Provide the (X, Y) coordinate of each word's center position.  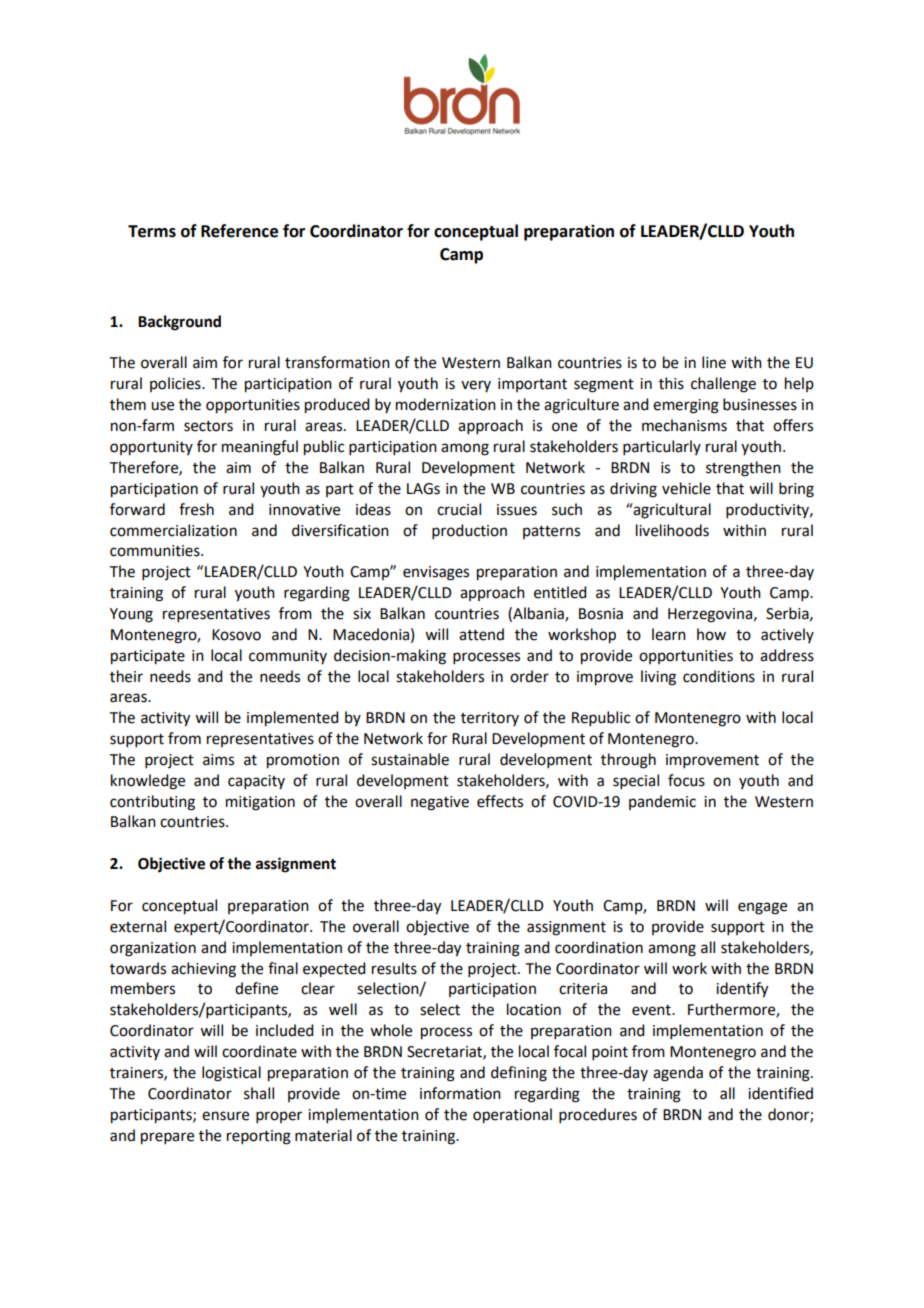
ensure (225, 1116)
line (714, 362)
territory (490, 719)
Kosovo (236, 635)
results (394, 968)
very (476, 386)
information (460, 1093)
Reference (239, 231)
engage (762, 908)
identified (780, 1093)
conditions (719, 676)
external (138, 926)
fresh (196, 509)
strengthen (743, 469)
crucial (459, 509)
